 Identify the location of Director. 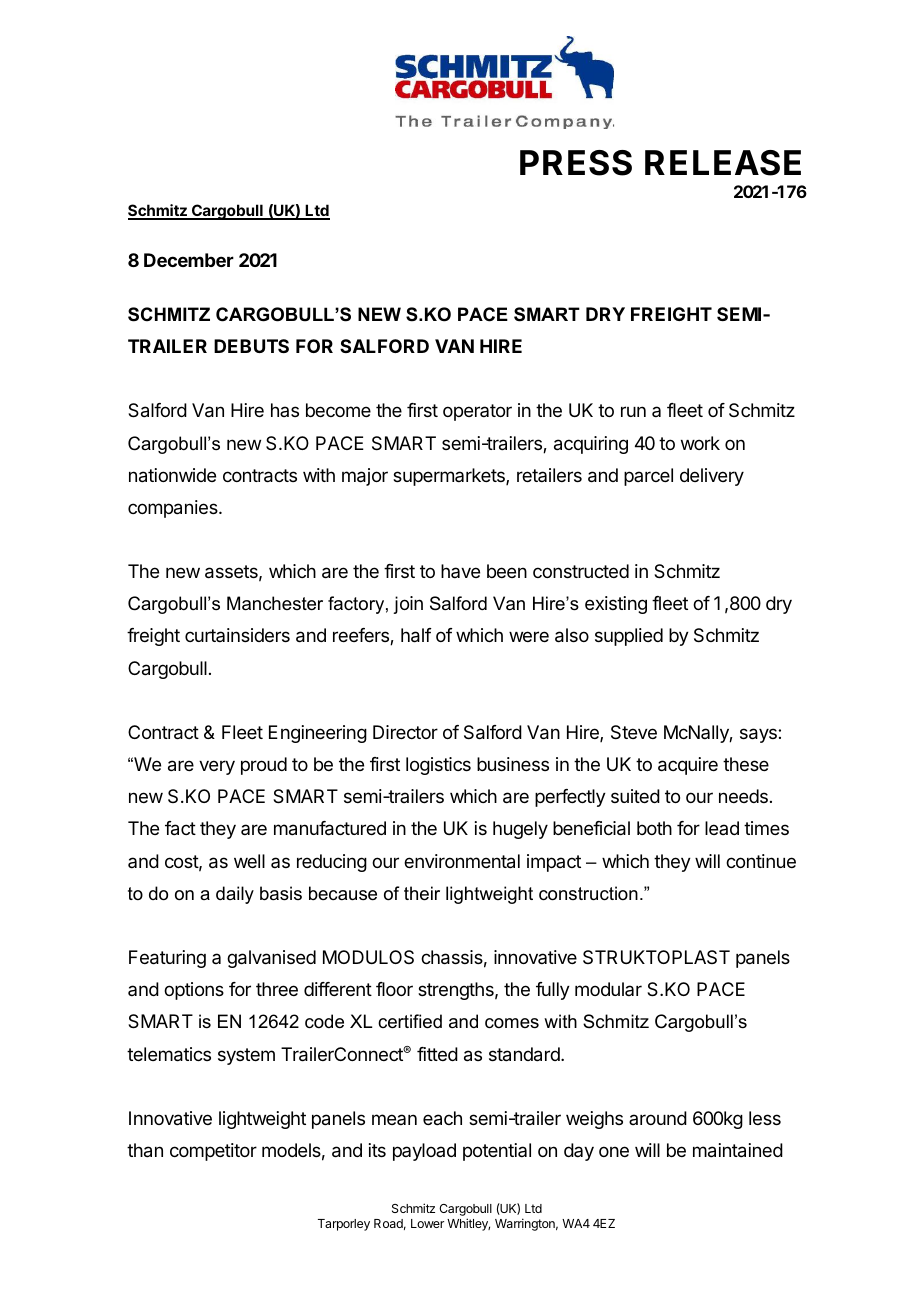
(405, 732).
